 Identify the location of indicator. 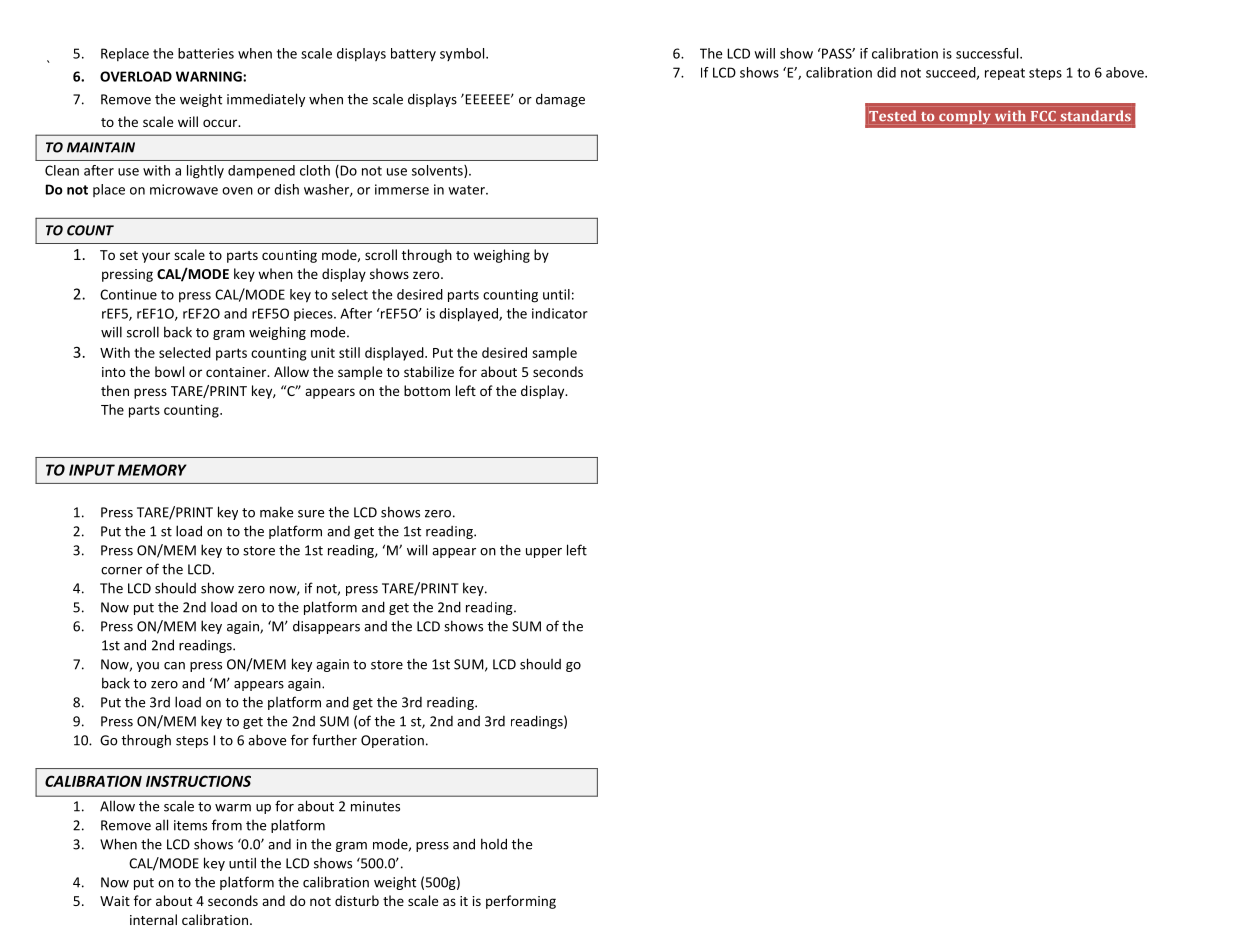
(560, 313).
